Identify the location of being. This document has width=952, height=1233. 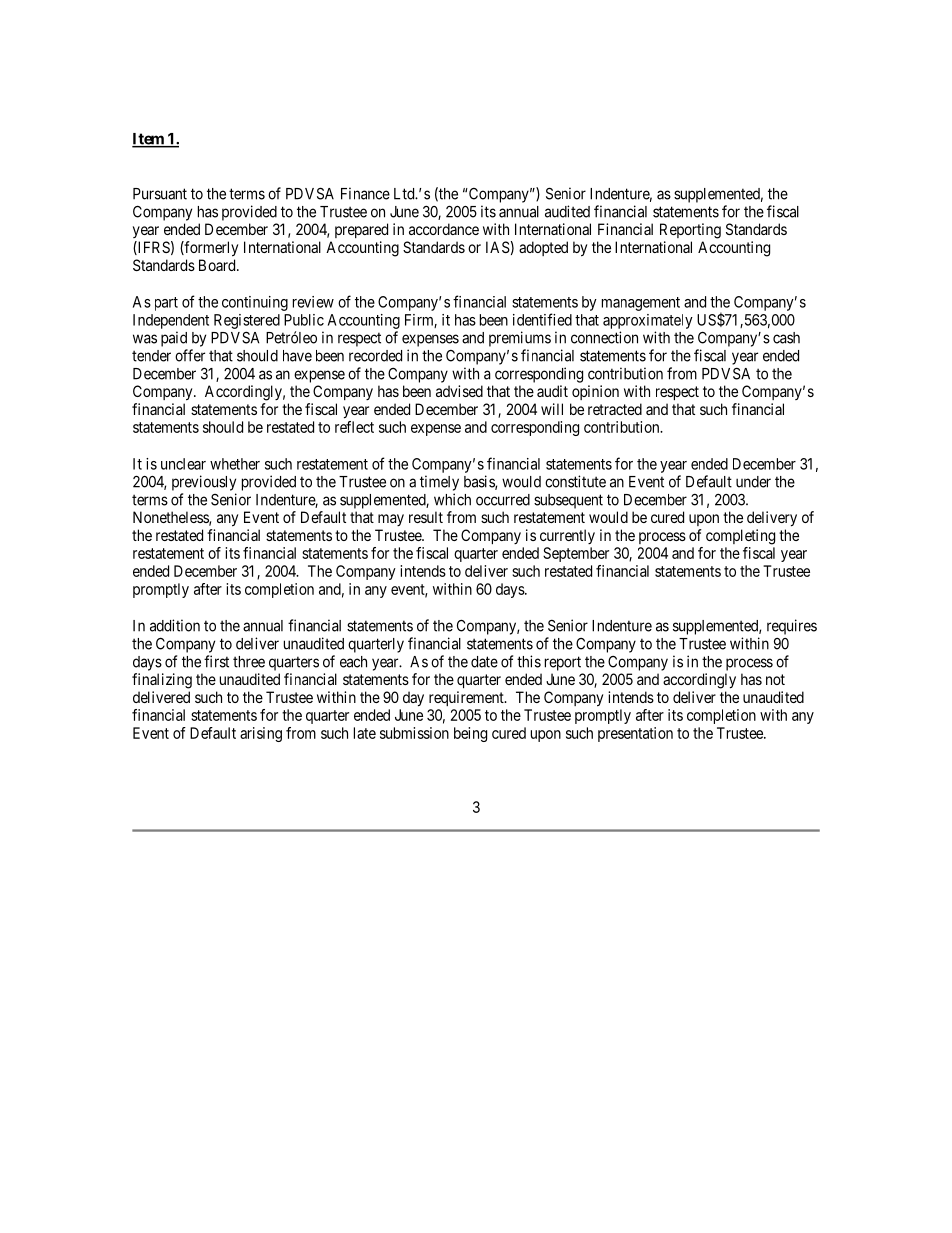
(470, 734).
